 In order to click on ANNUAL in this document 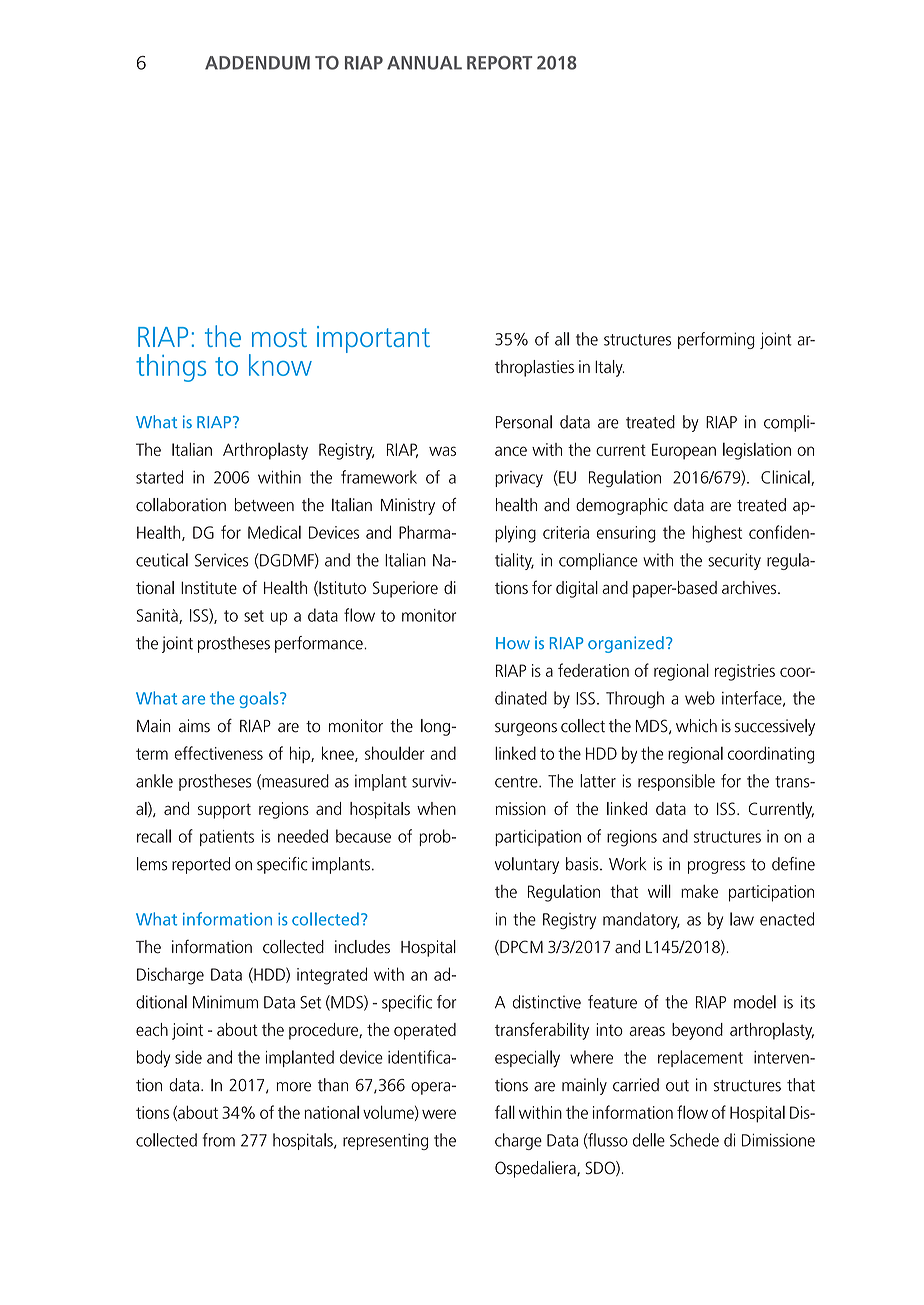, I will do `click(424, 63)`.
